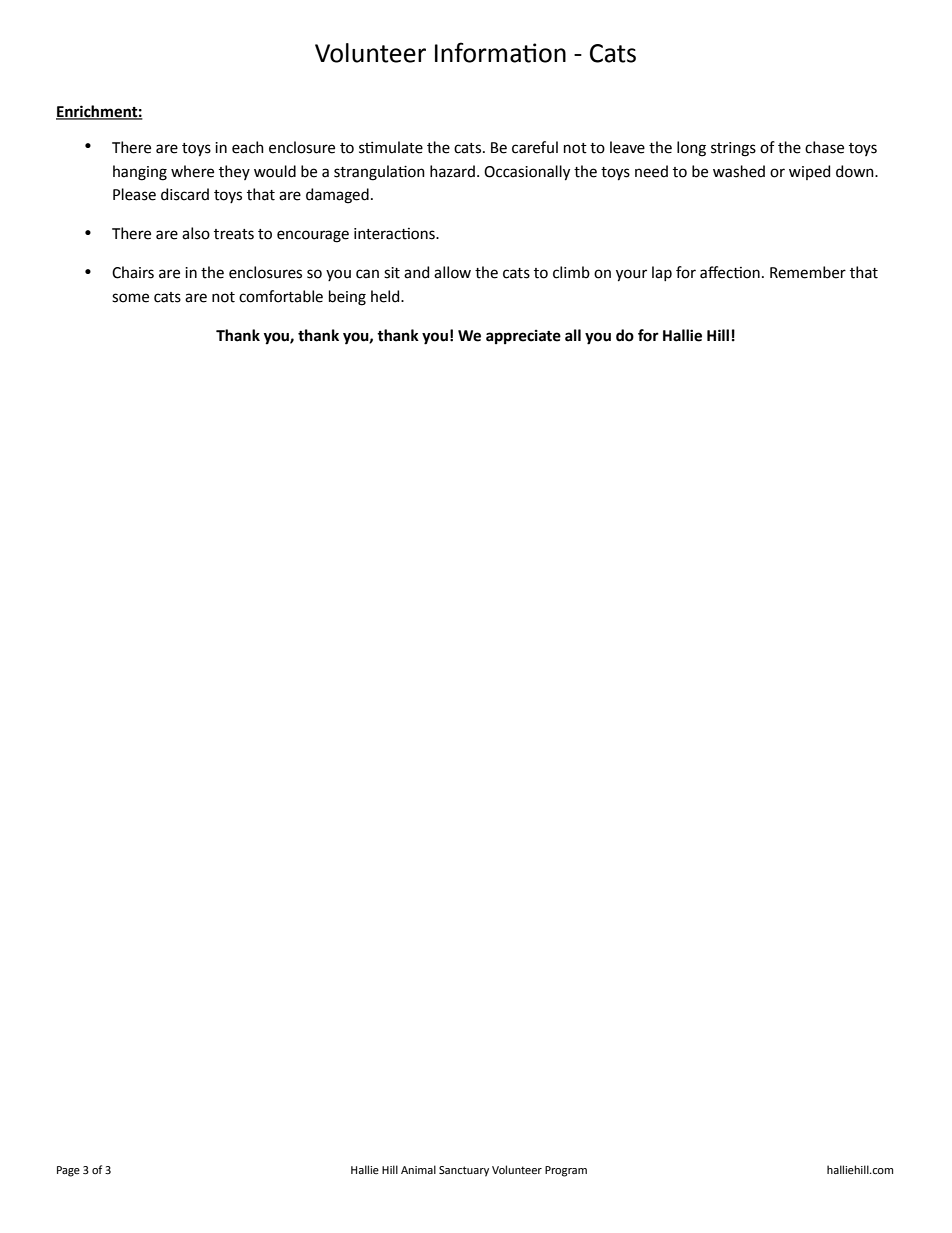 The image size is (952, 1233). What do you see at coordinates (739, 171) in the image?
I see `washed` at bounding box center [739, 171].
